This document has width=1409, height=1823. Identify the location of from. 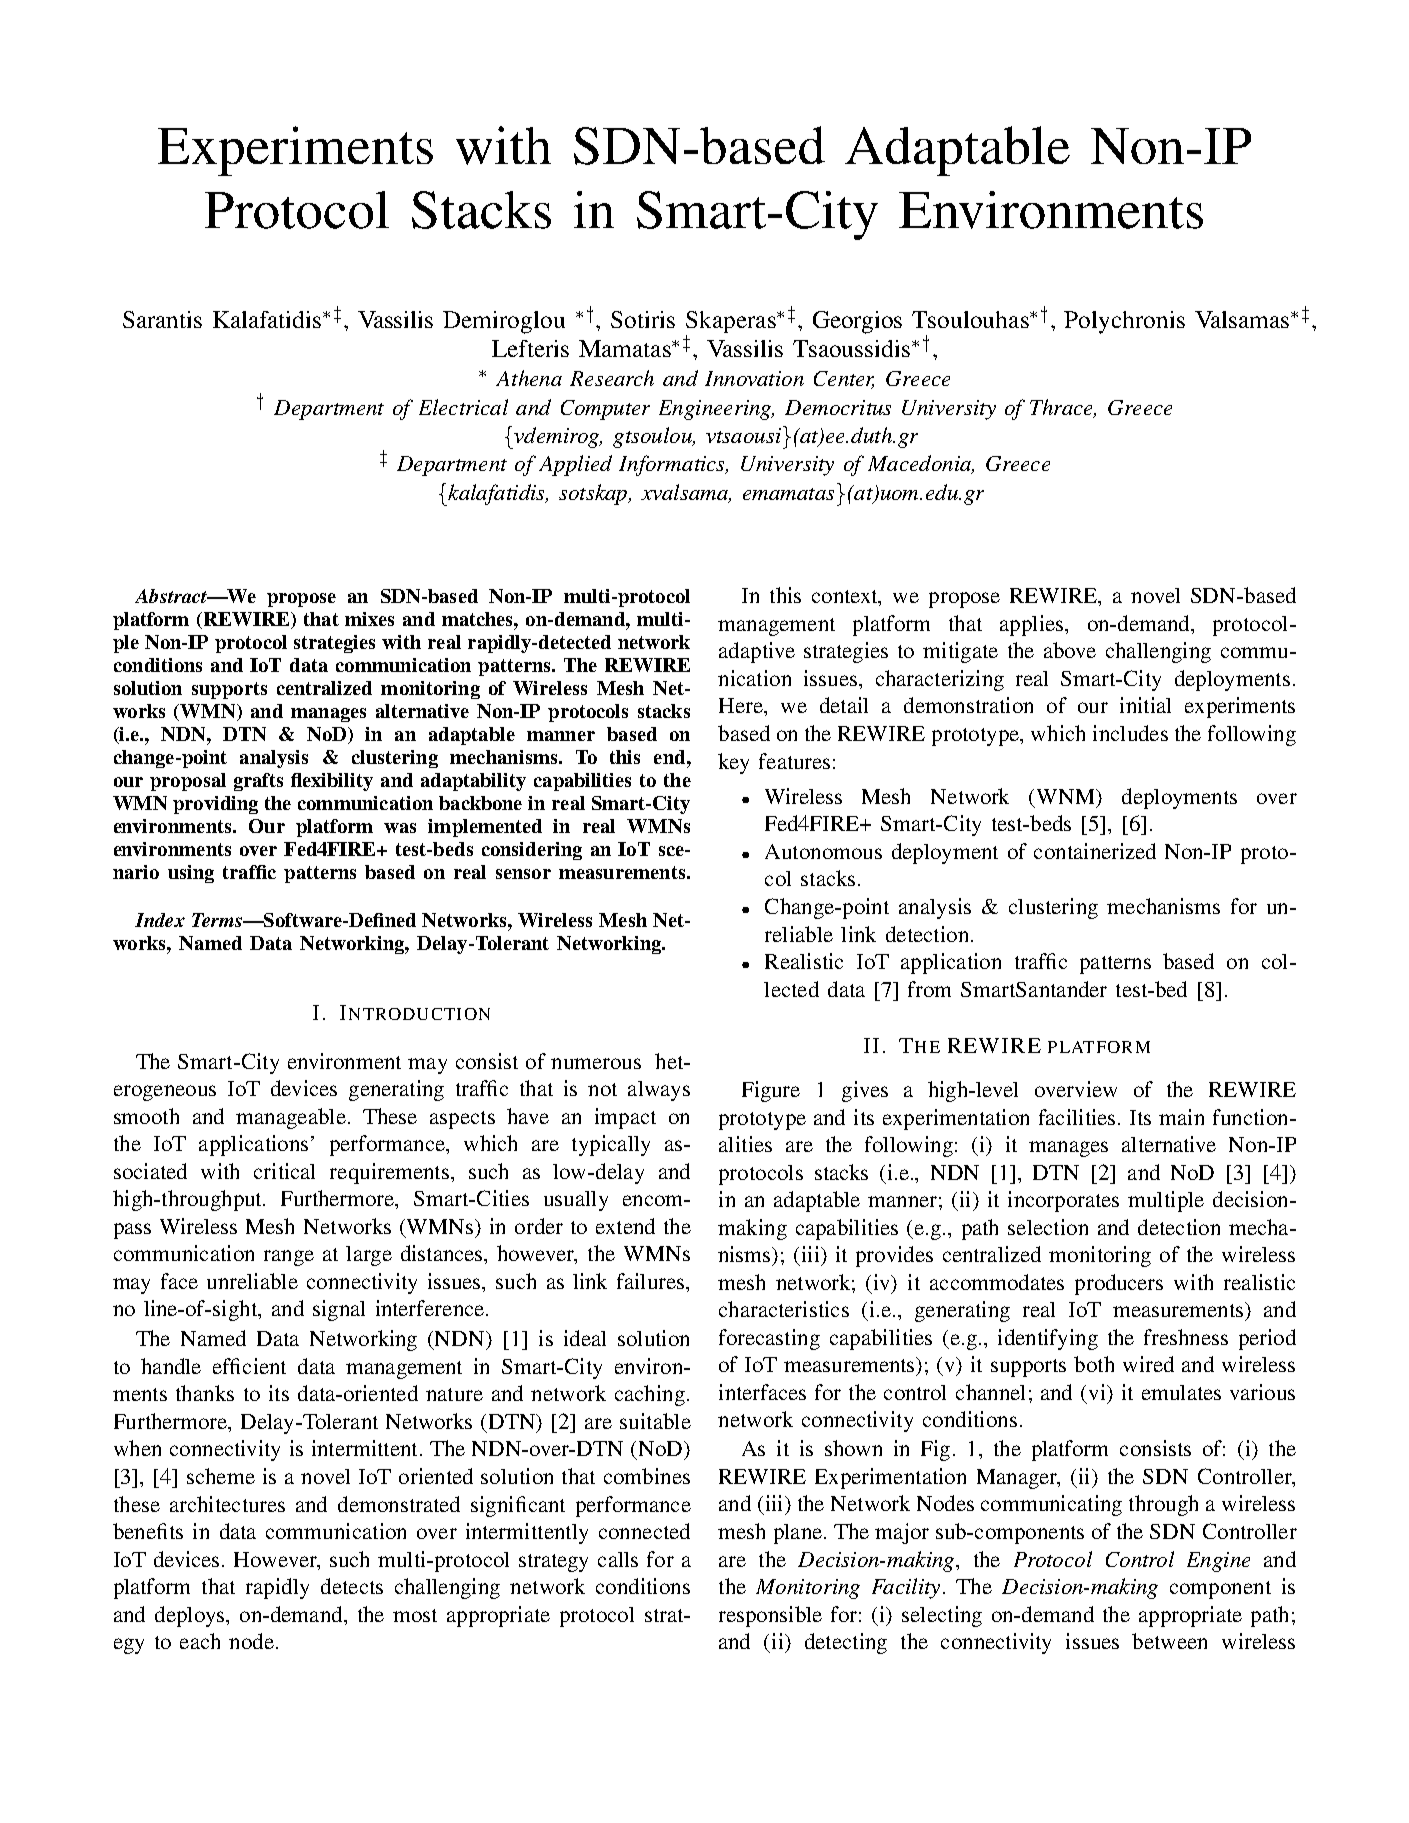
(929, 989).
